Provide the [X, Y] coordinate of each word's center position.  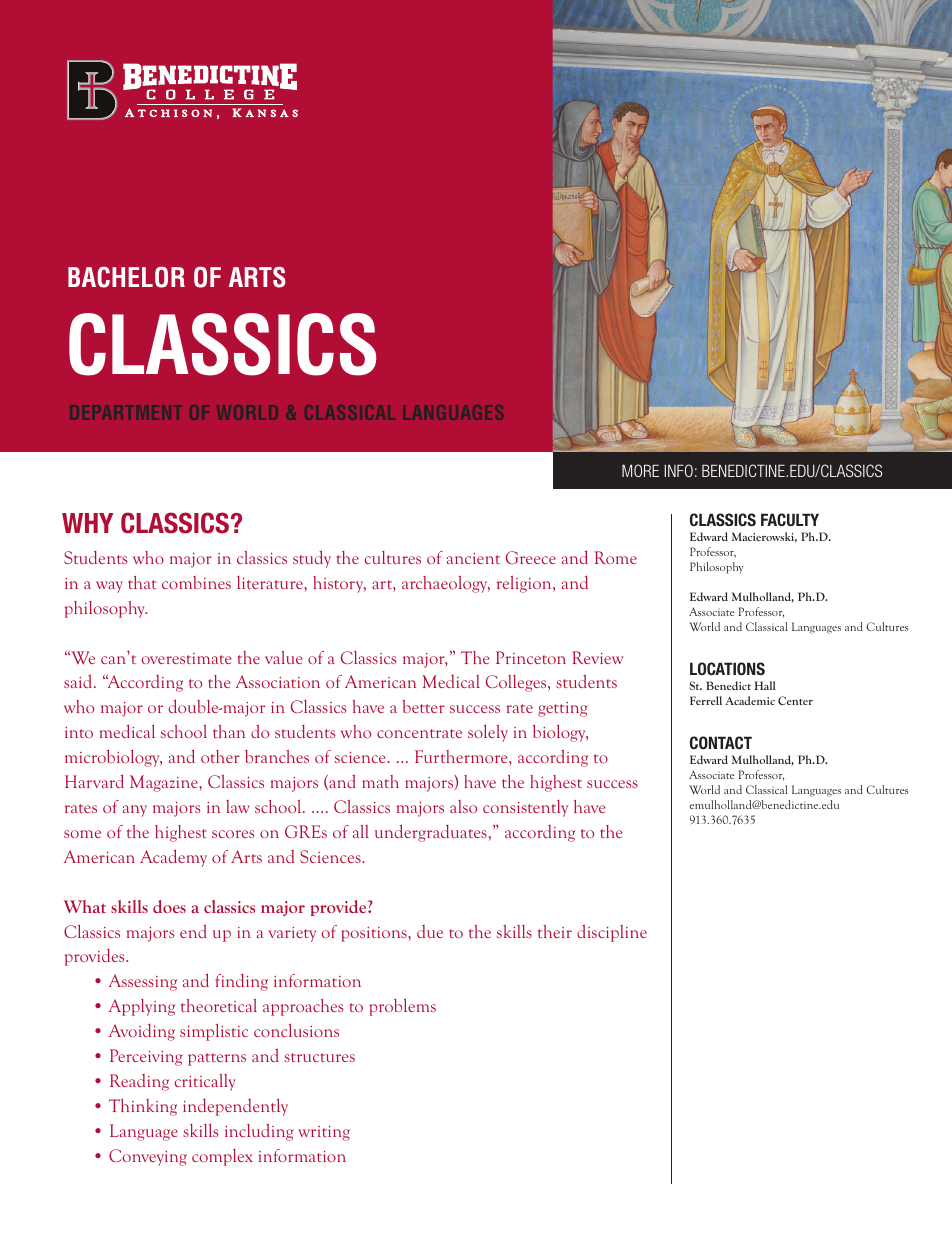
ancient [473, 558]
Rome [615, 557]
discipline [612, 933]
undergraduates [431, 833]
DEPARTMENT [126, 412]
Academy [173, 858]
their [555, 931]
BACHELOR [126, 277]
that [142, 582]
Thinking [143, 1107]
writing [324, 1133]
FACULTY [790, 519]
